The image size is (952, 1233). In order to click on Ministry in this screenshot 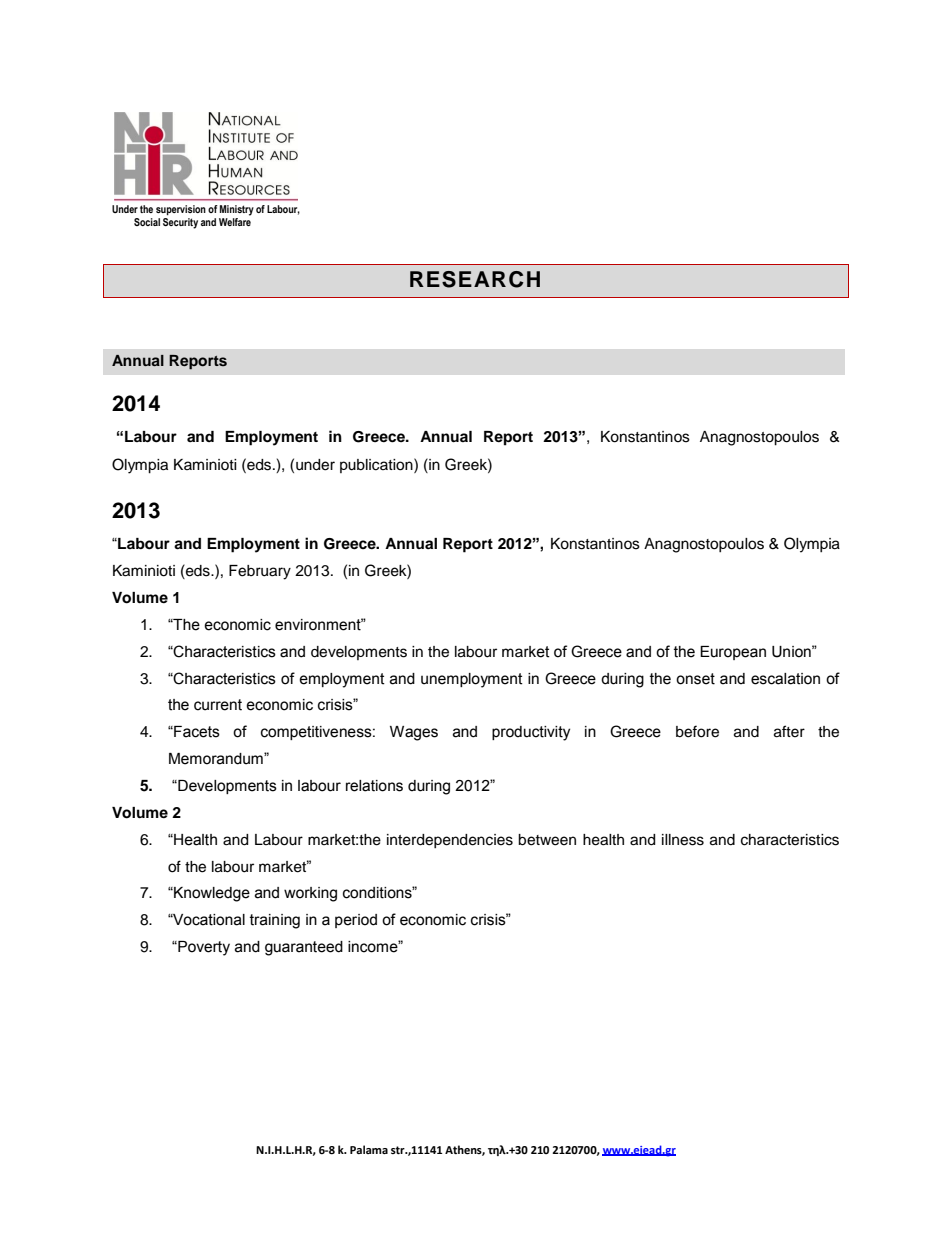, I will do `click(237, 210)`.
